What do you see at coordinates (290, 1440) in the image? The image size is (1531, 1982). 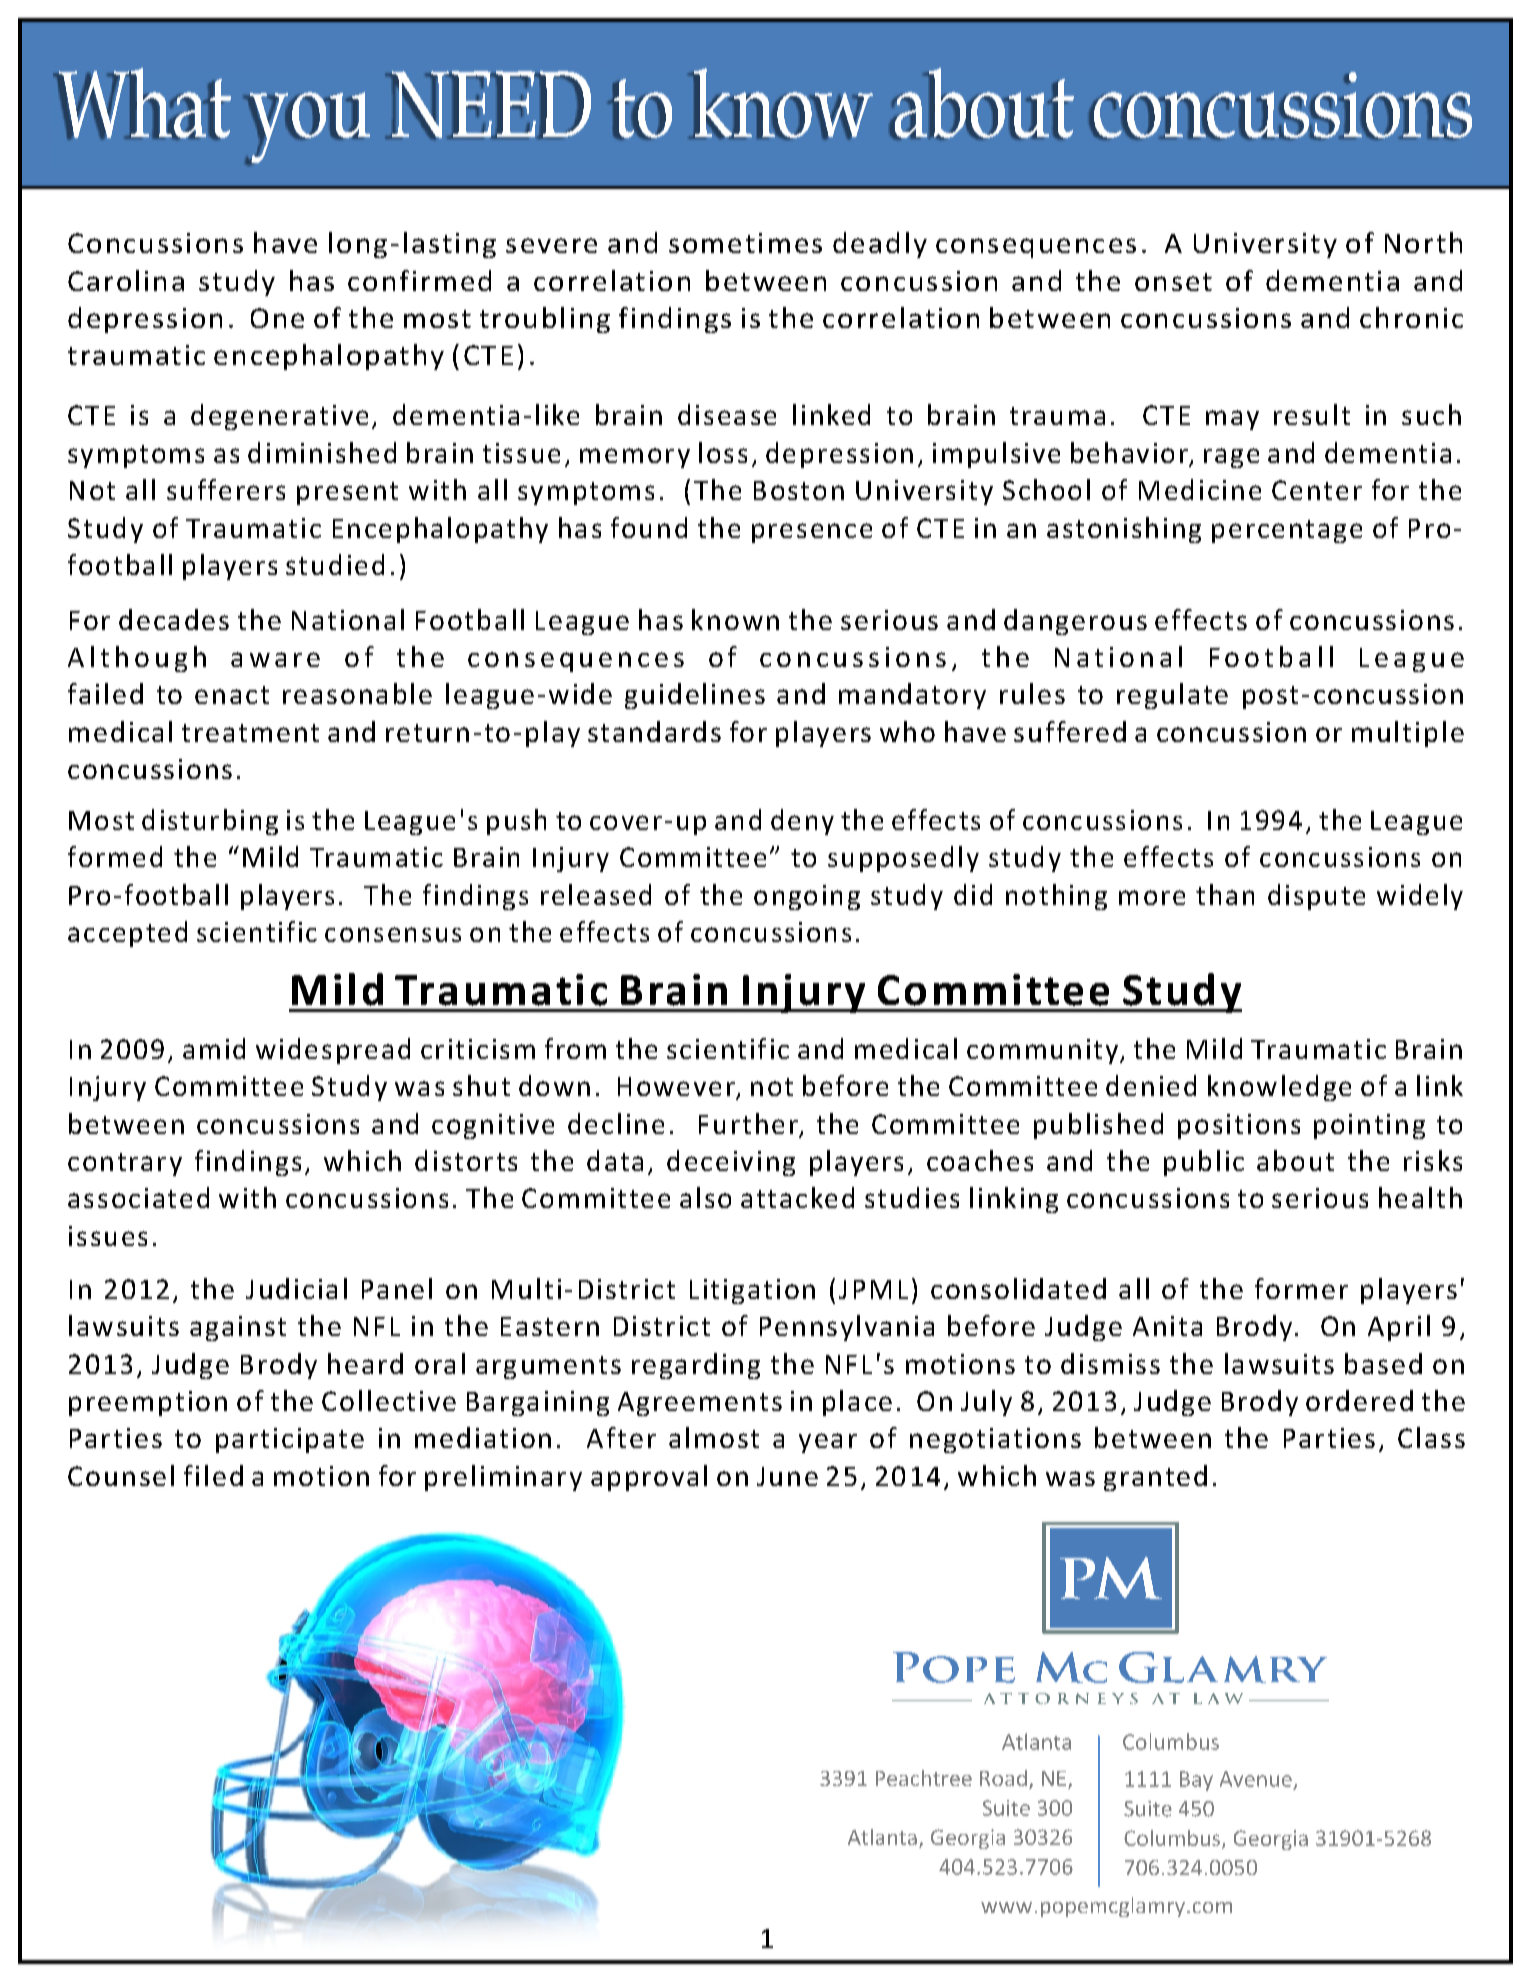 I see `participate` at bounding box center [290, 1440].
